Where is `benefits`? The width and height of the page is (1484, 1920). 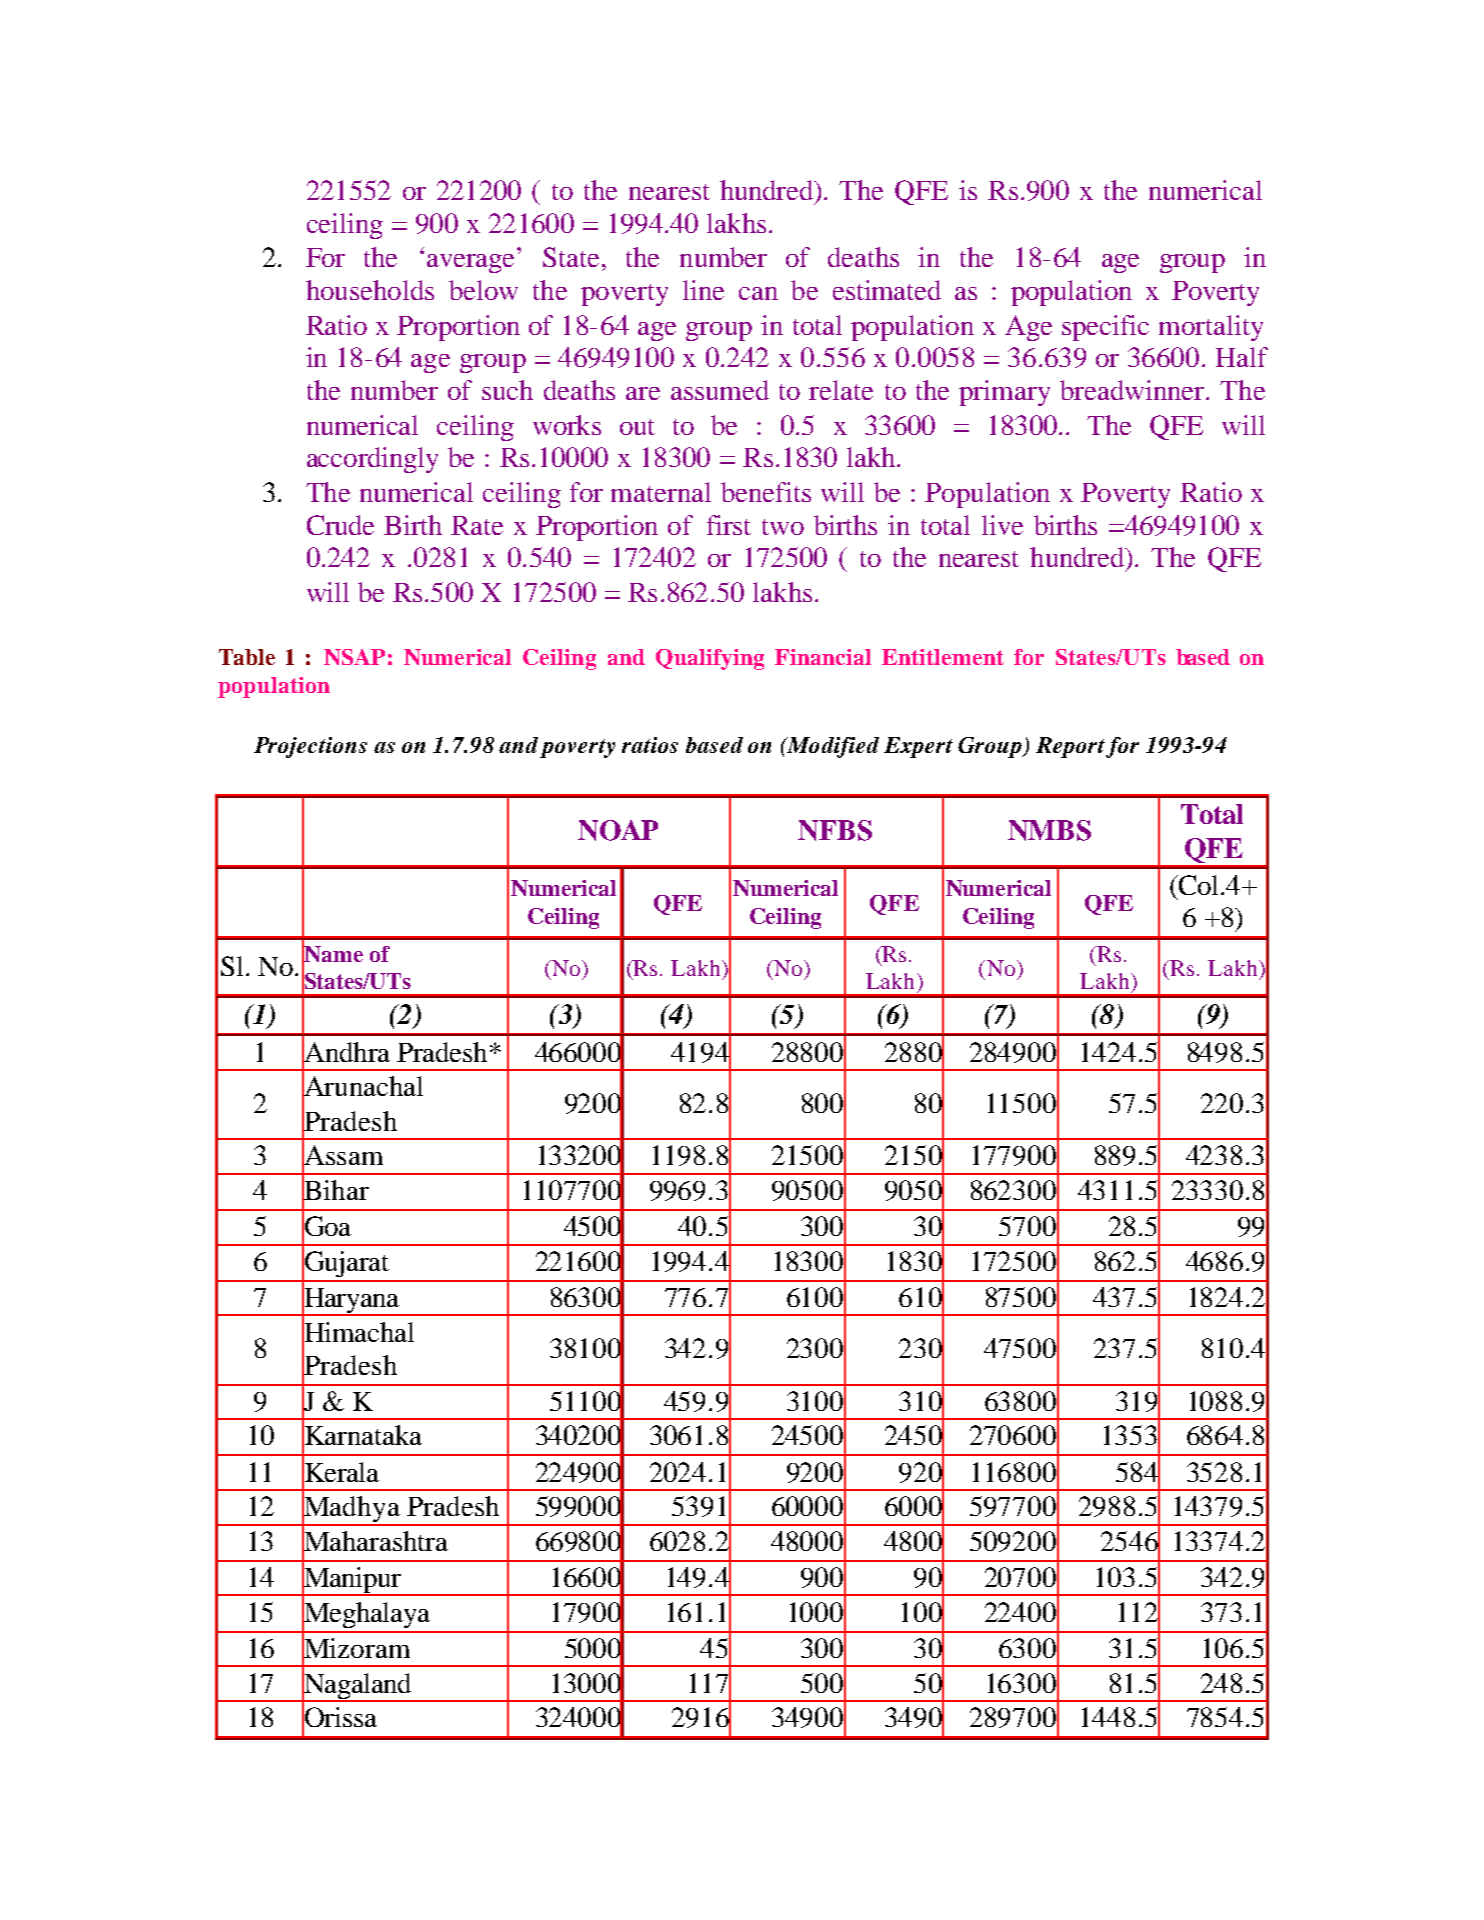 benefits is located at coordinates (766, 492).
